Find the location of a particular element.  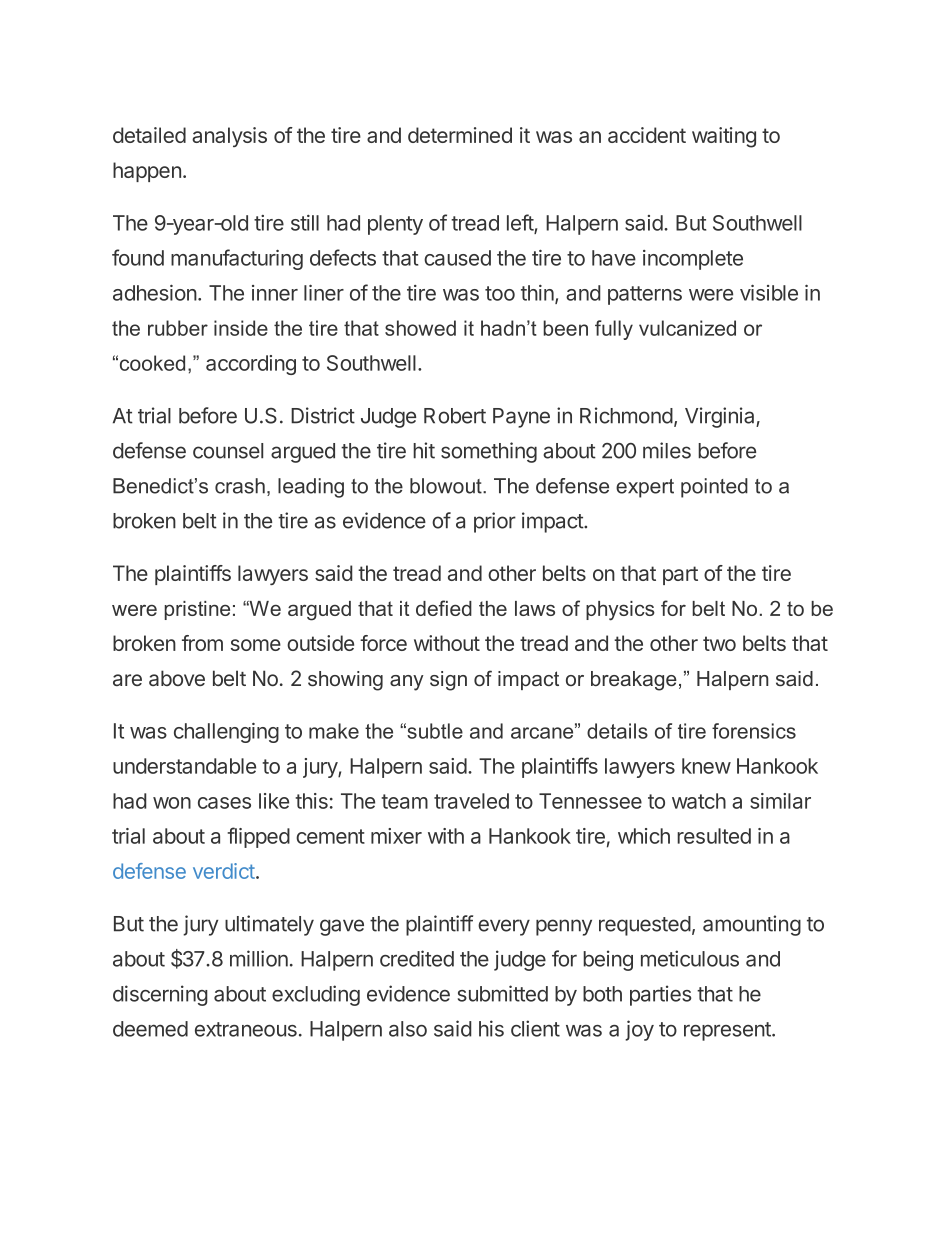

cases is located at coordinates (224, 803).
